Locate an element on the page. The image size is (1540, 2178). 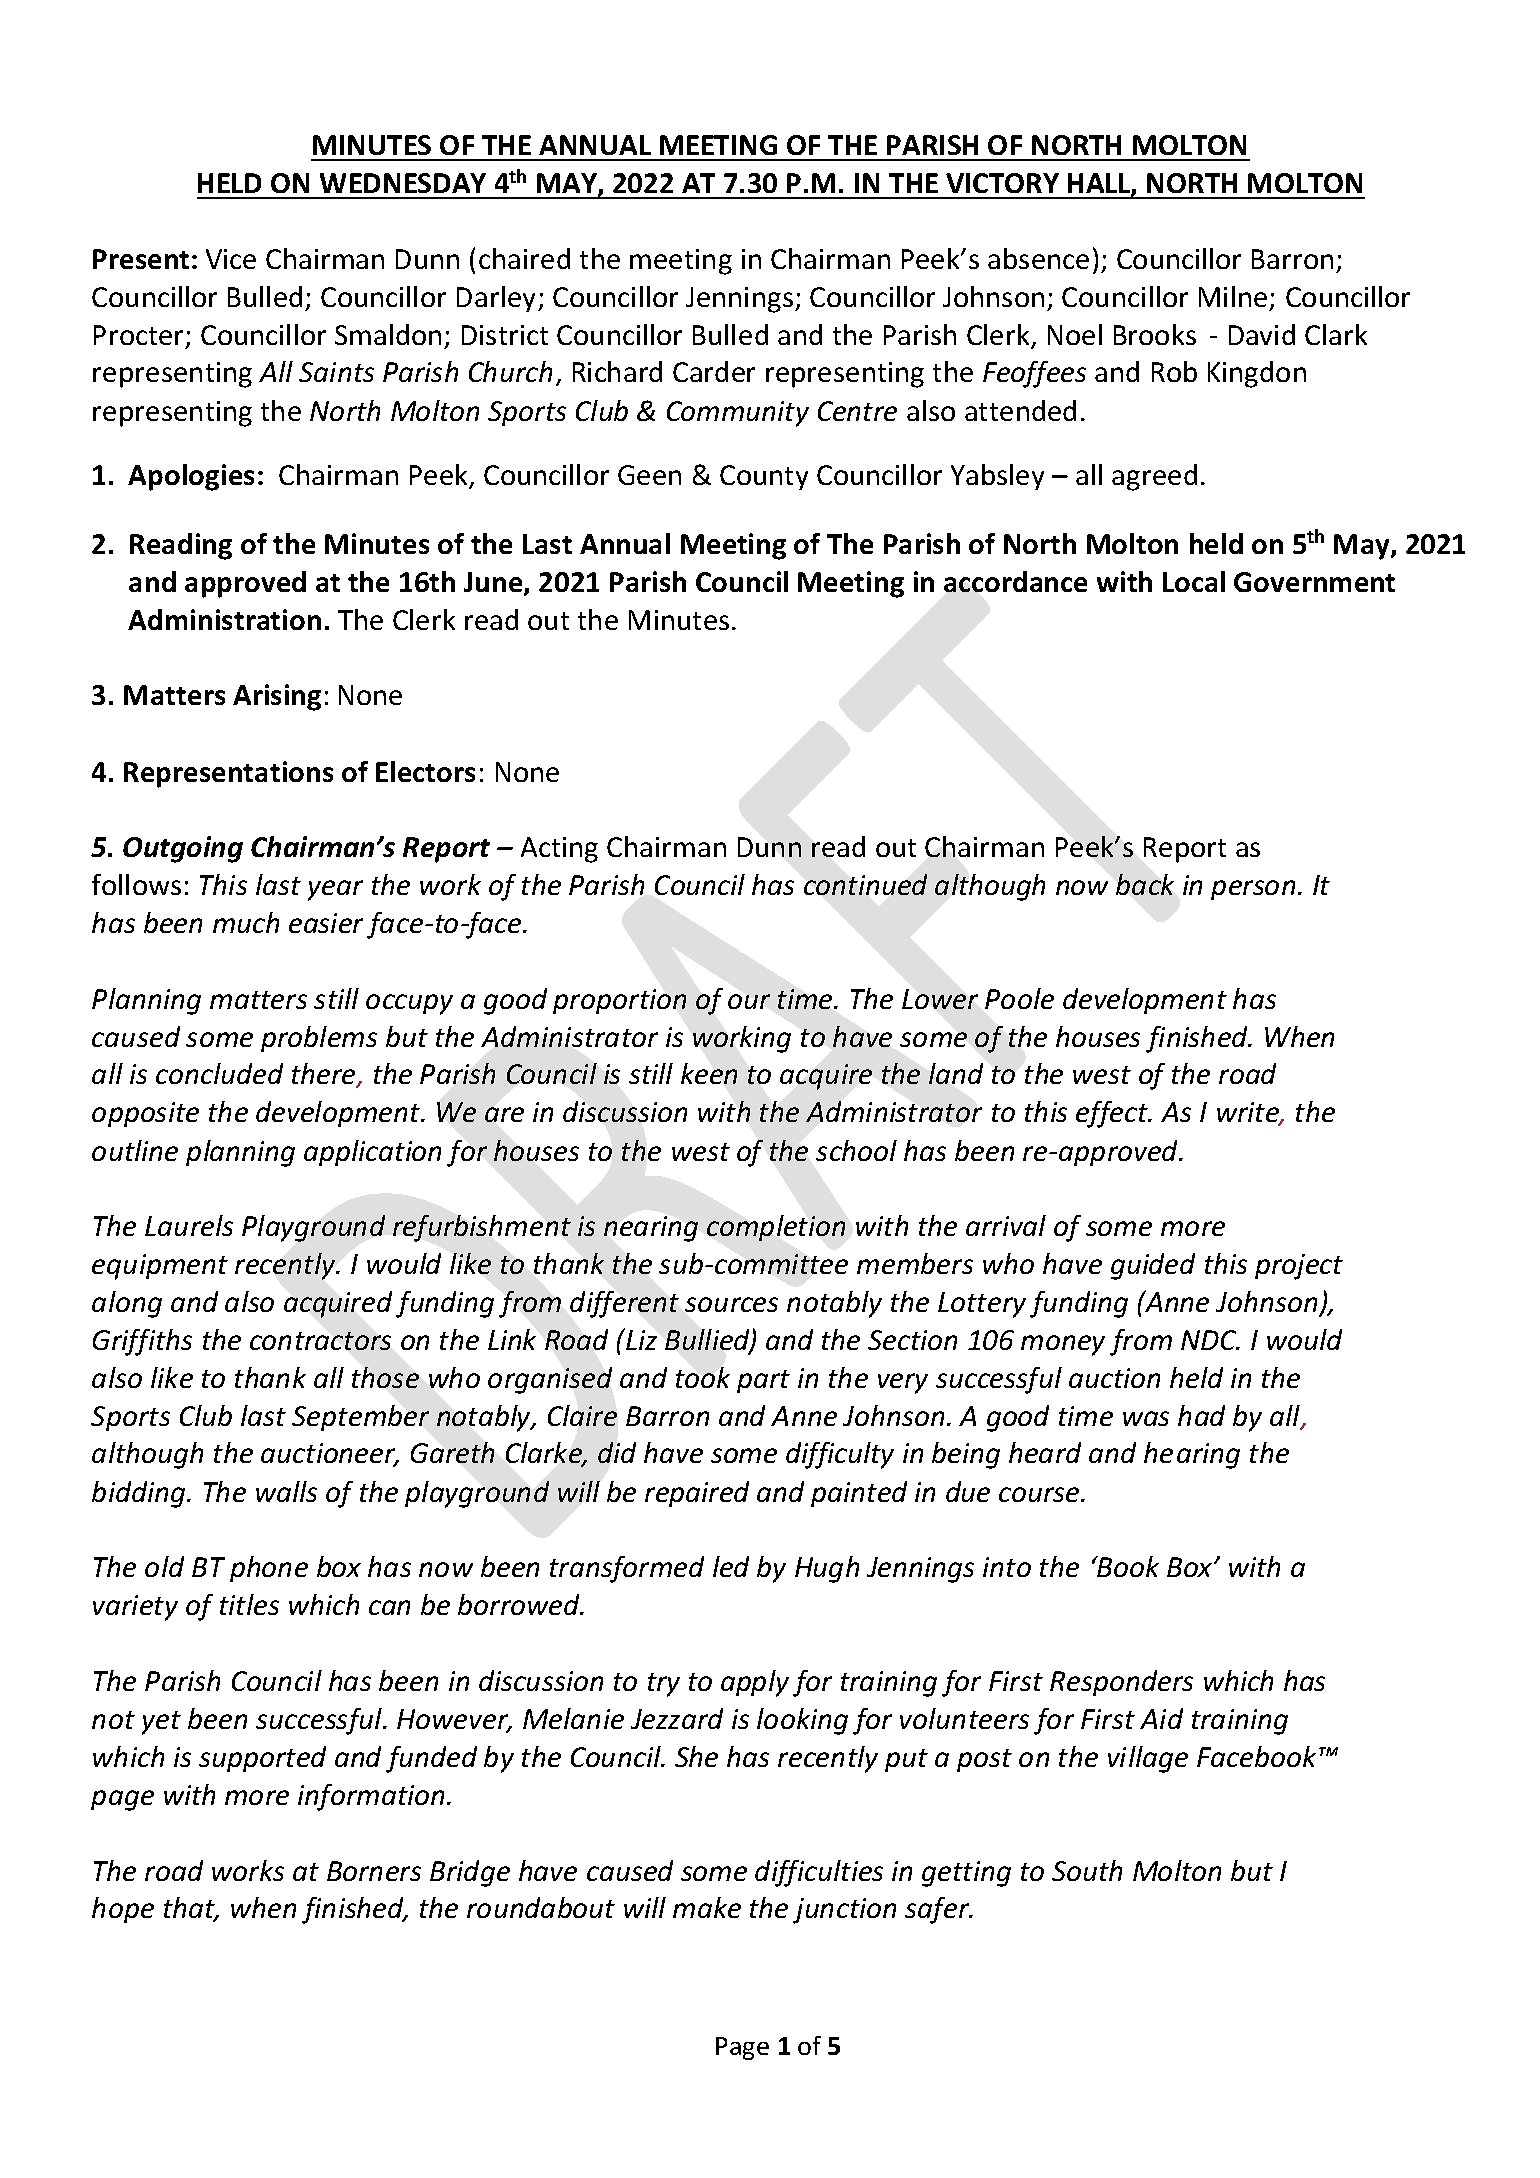
Milne is located at coordinates (1233, 296).
